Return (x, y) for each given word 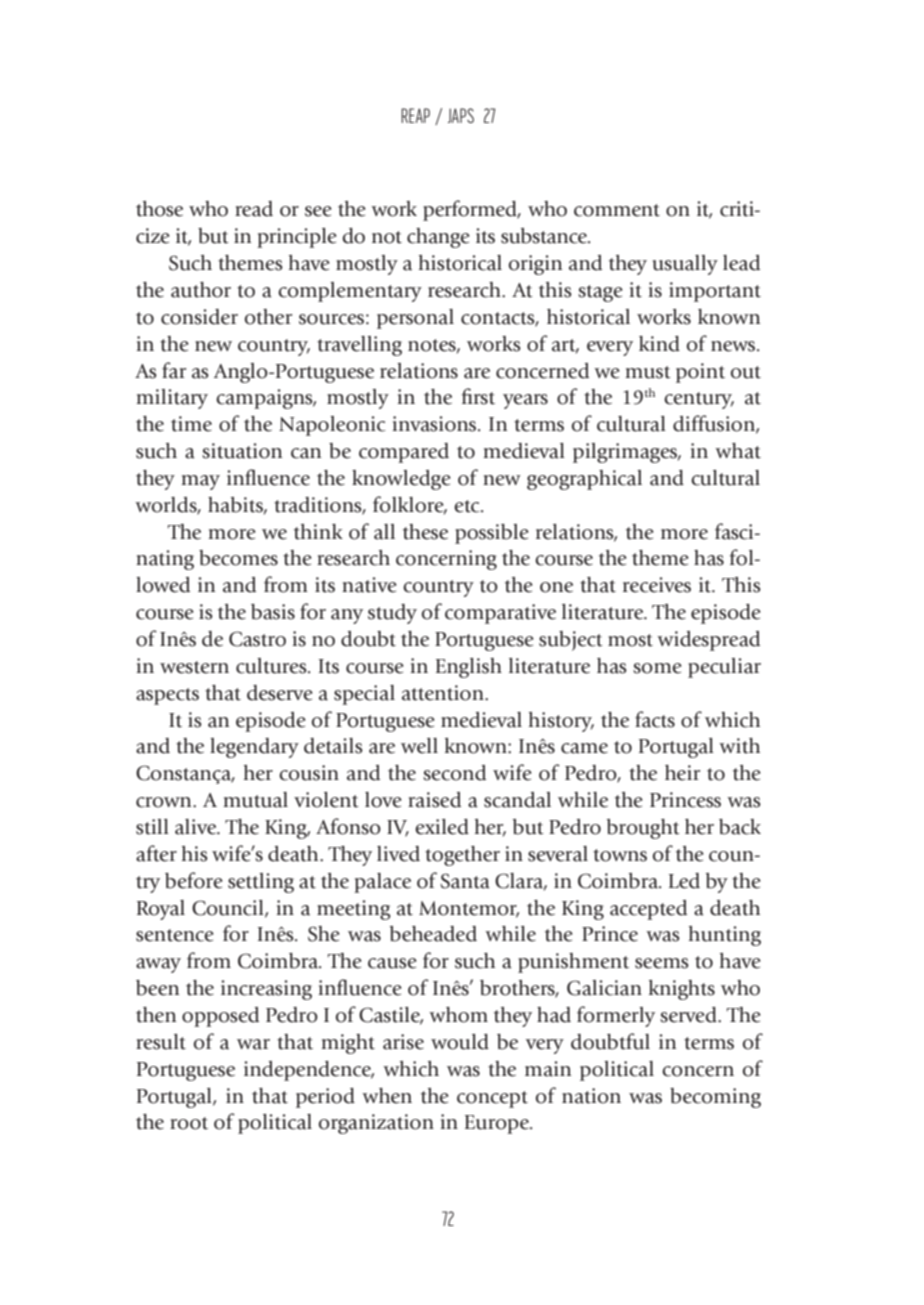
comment (617, 210)
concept (492, 1099)
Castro (257, 639)
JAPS (461, 115)
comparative (500, 614)
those (159, 209)
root (189, 1123)
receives (657, 585)
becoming (715, 1098)
